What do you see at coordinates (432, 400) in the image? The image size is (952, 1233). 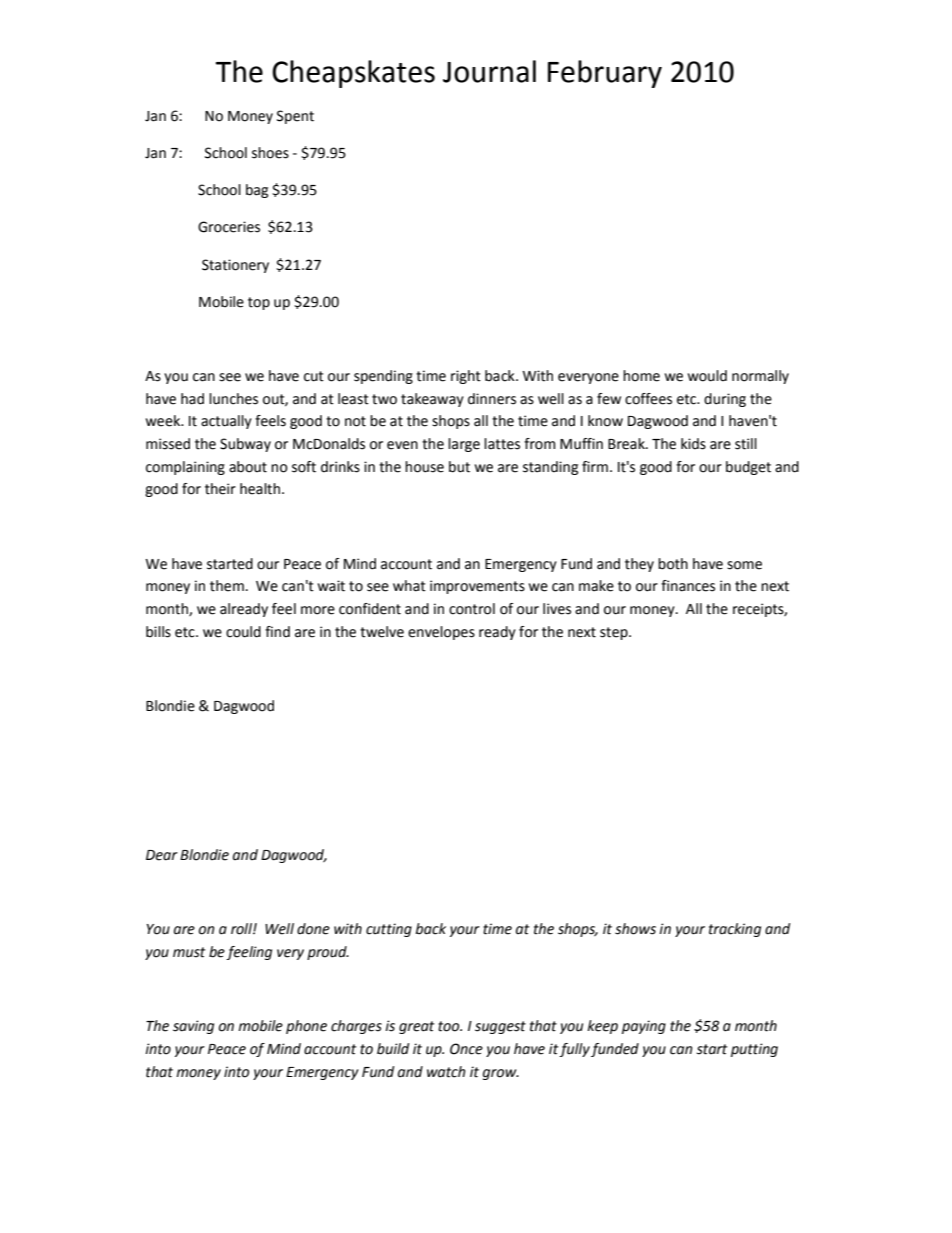 I see `takeaway` at bounding box center [432, 400].
